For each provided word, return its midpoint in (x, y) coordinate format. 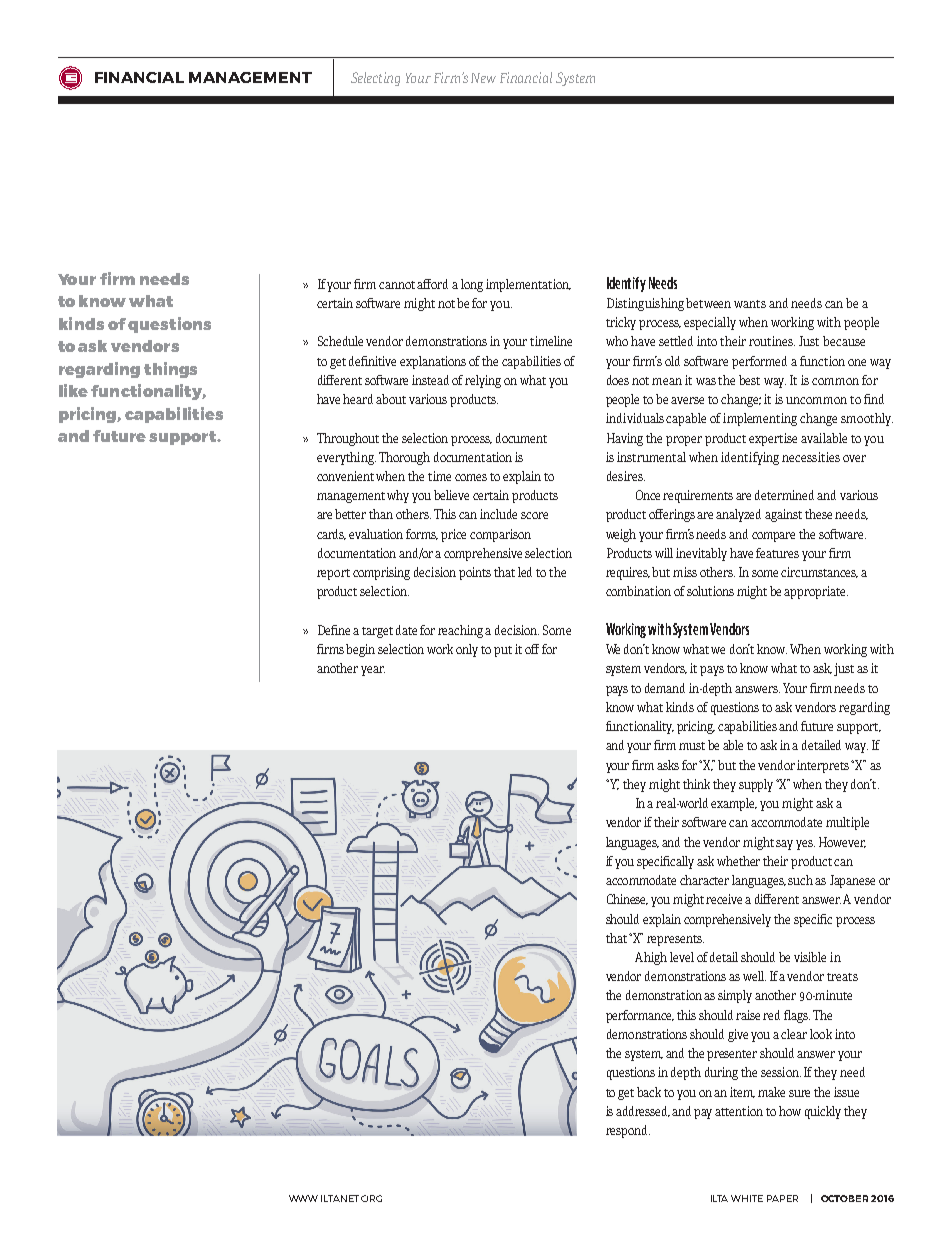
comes (471, 477)
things (170, 370)
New (483, 78)
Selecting (375, 79)
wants (750, 304)
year (373, 671)
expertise (773, 439)
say (784, 845)
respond (628, 1131)
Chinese (627, 899)
